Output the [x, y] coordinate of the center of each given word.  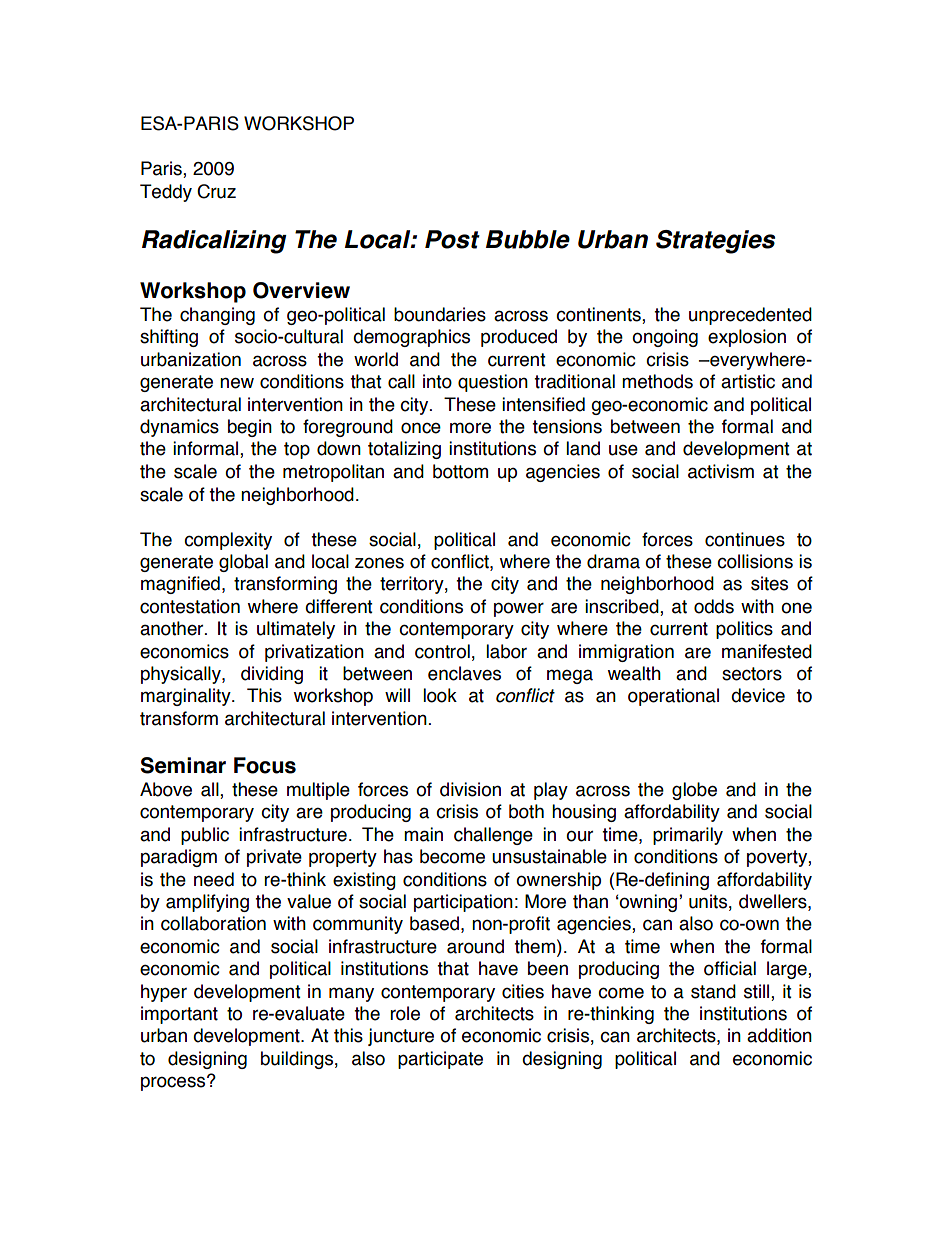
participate [440, 1060]
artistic [748, 381]
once [421, 428]
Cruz [216, 191]
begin [250, 428]
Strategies [715, 242]
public [205, 836]
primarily [688, 836]
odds [714, 606]
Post [452, 239]
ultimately [296, 630]
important [179, 1015]
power [519, 609]
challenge [493, 836]
